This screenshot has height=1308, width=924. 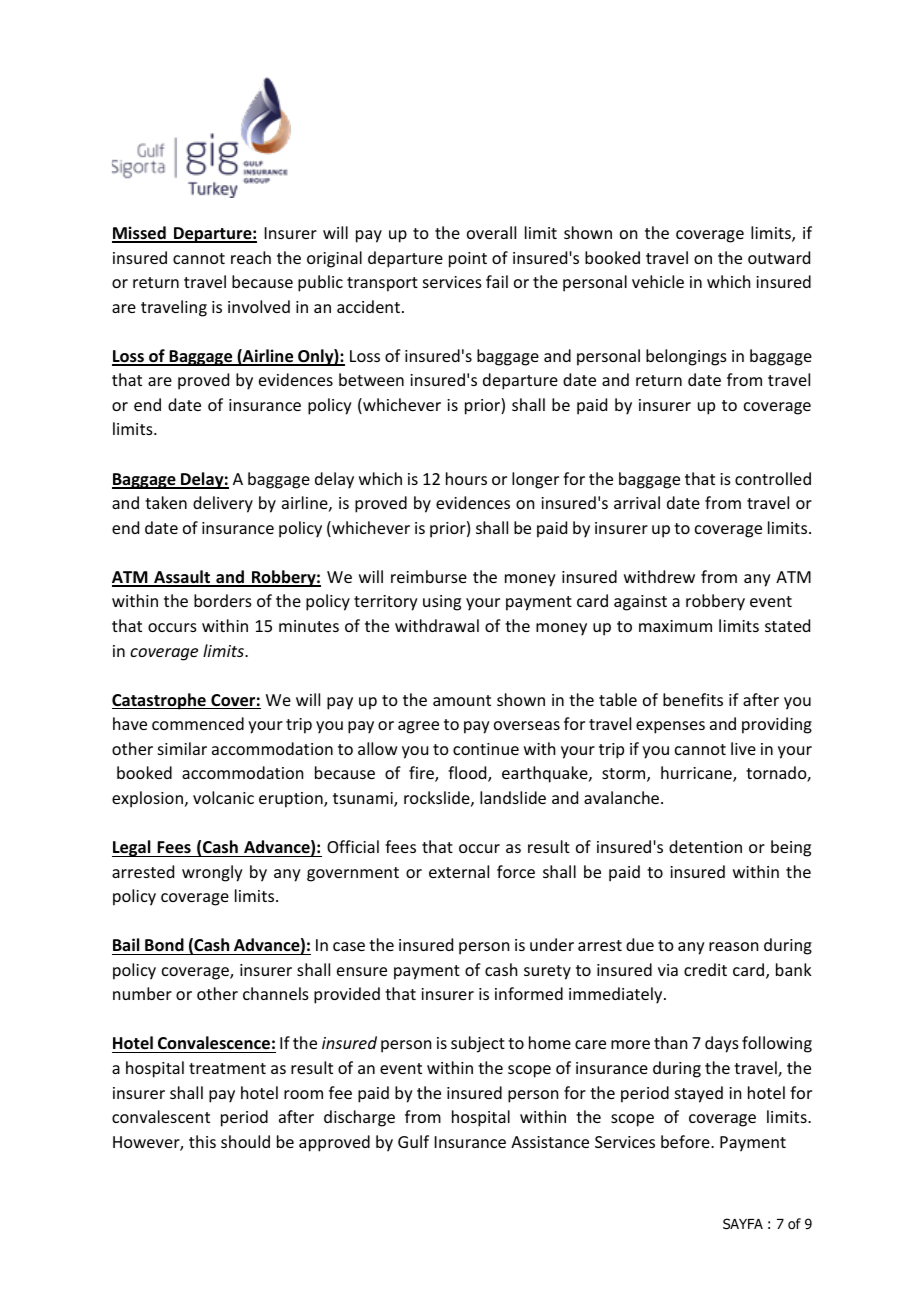 What do you see at coordinates (462, 700) in the screenshot?
I see `amount` at bounding box center [462, 700].
